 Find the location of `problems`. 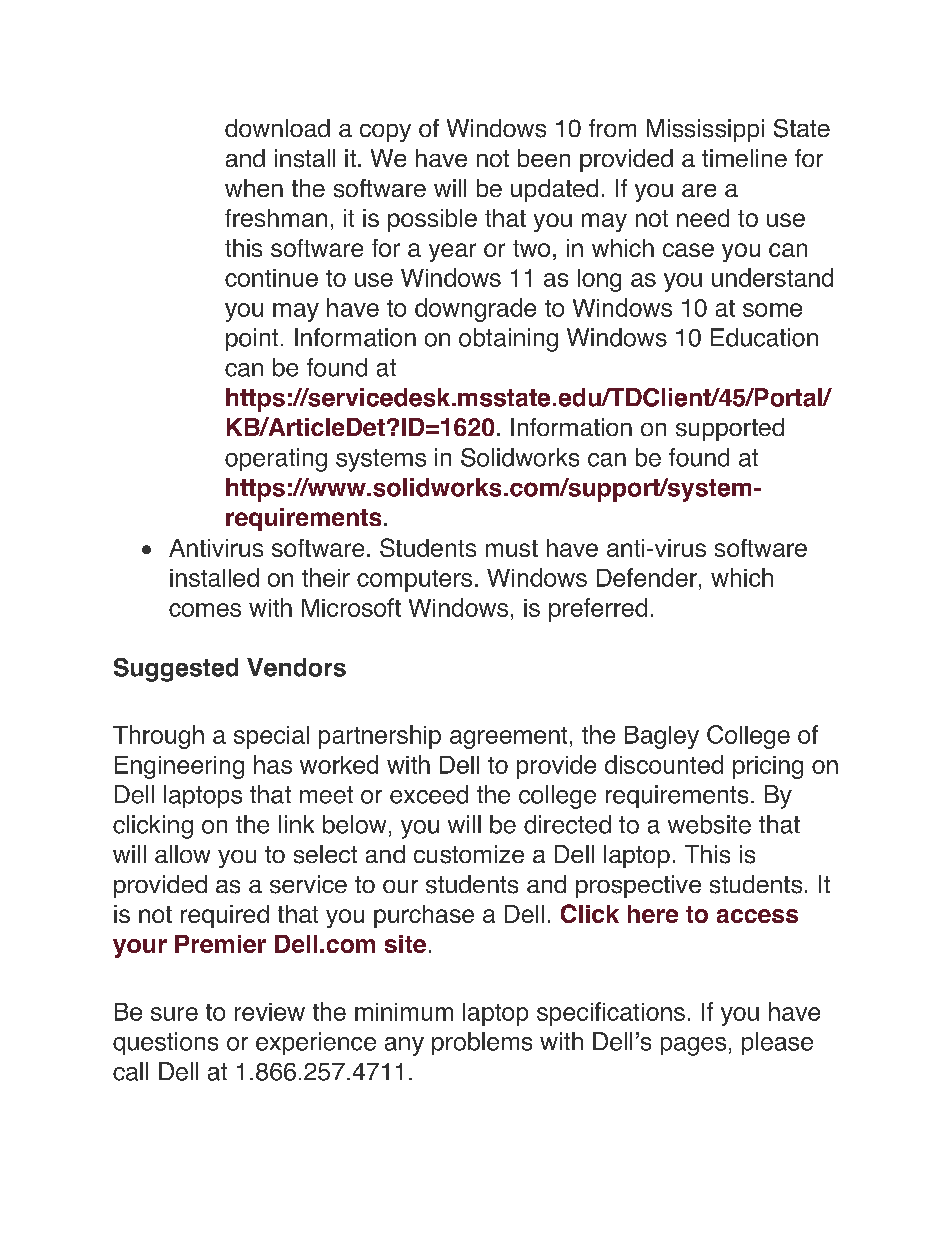

problems is located at coordinates (482, 1043).
